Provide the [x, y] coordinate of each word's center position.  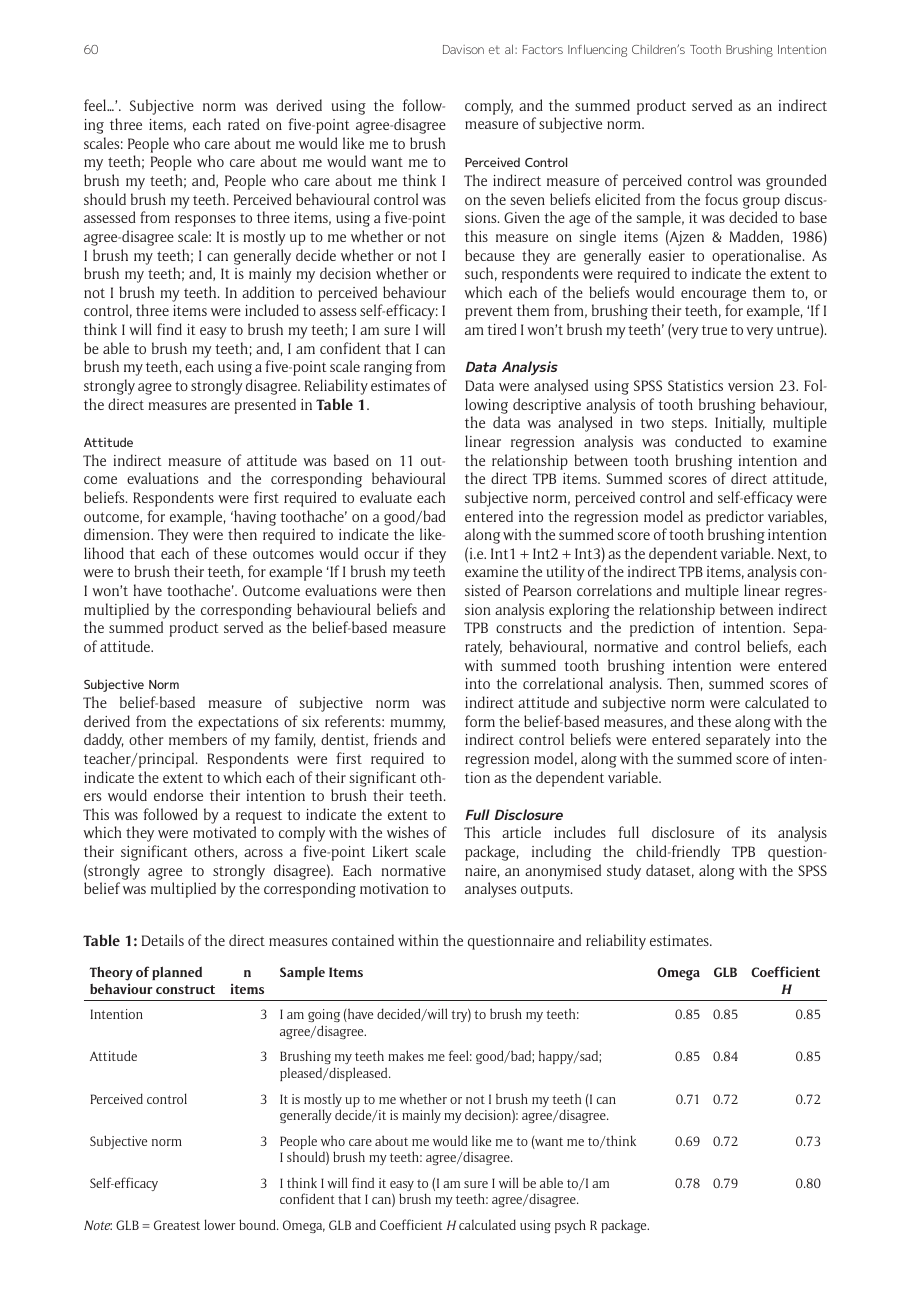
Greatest [177, 1225]
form [480, 721]
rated [244, 124]
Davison [463, 49]
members [198, 739]
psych [570, 1226]
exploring [579, 611]
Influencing [597, 51]
